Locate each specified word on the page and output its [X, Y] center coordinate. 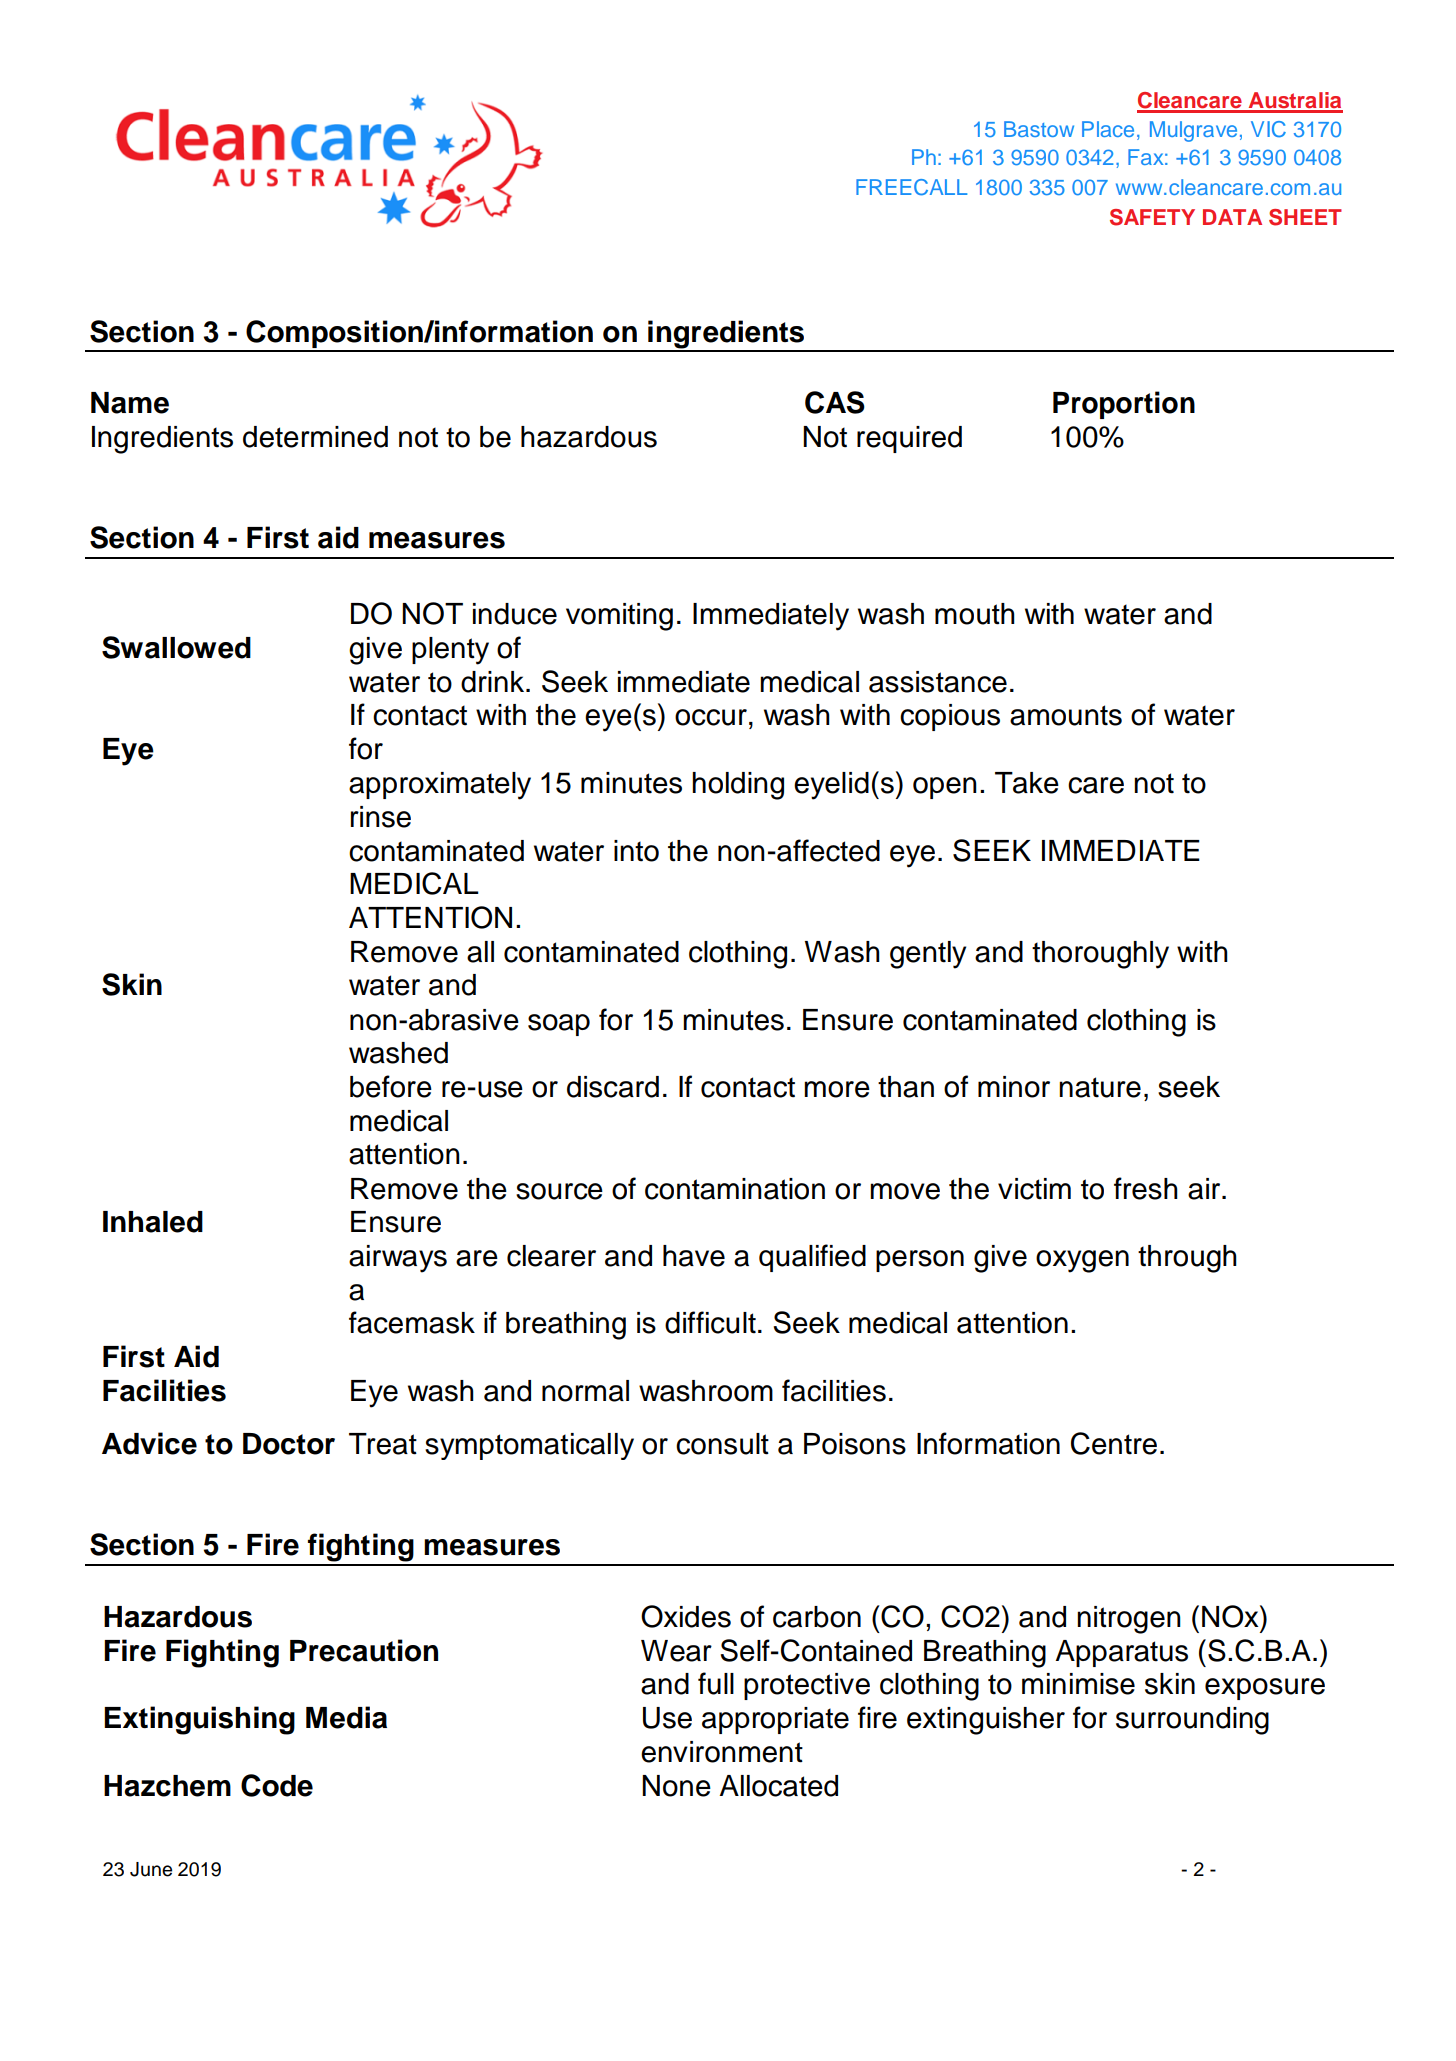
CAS [835, 402]
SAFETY [1152, 217]
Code [277, 1785]
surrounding [1192, 1721]
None [676, 1786]
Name [130, 403]
